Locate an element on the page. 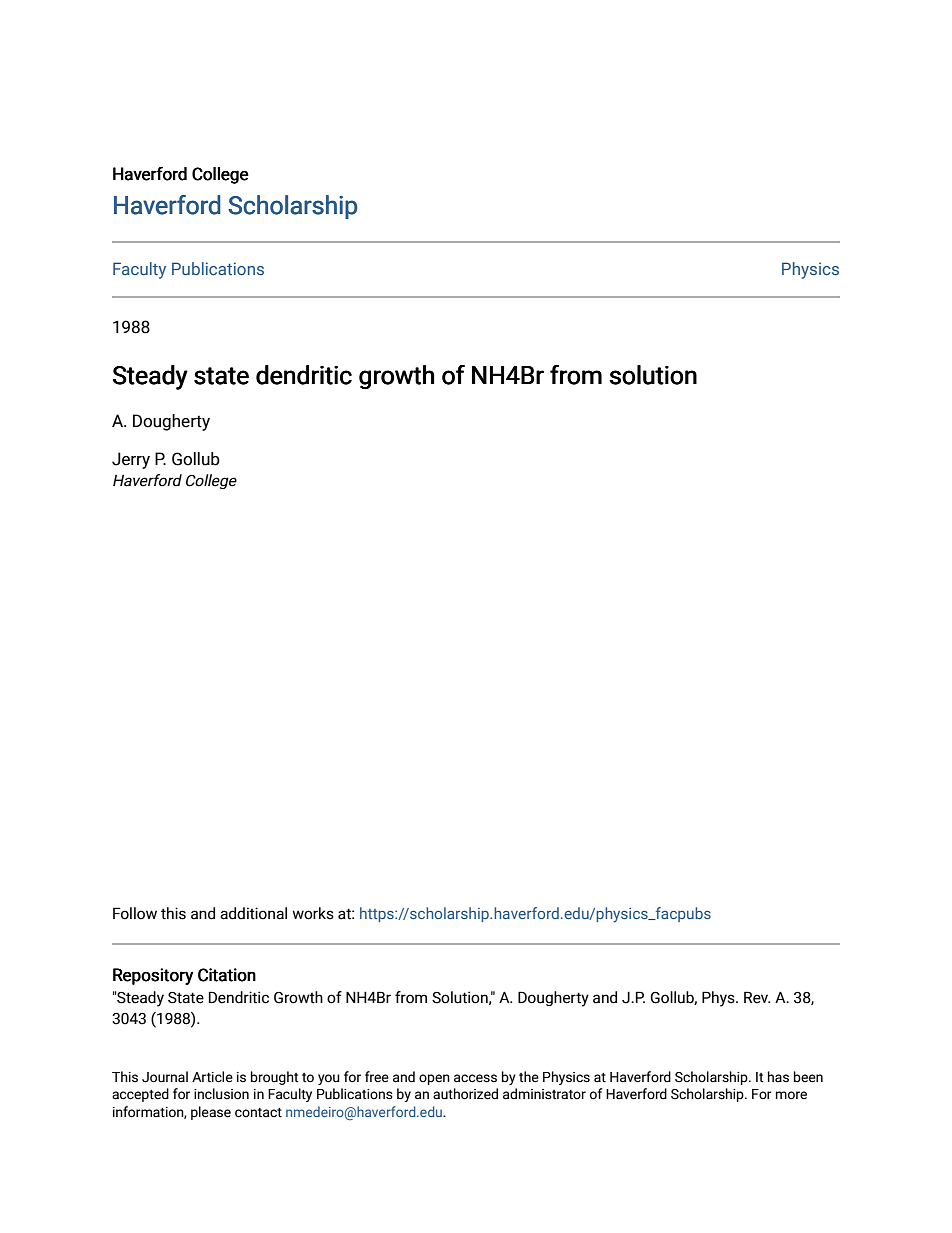 Image resolution: width=952 pixels, height=1233 pixels. authorized is located at coordinates (465, 1094).
